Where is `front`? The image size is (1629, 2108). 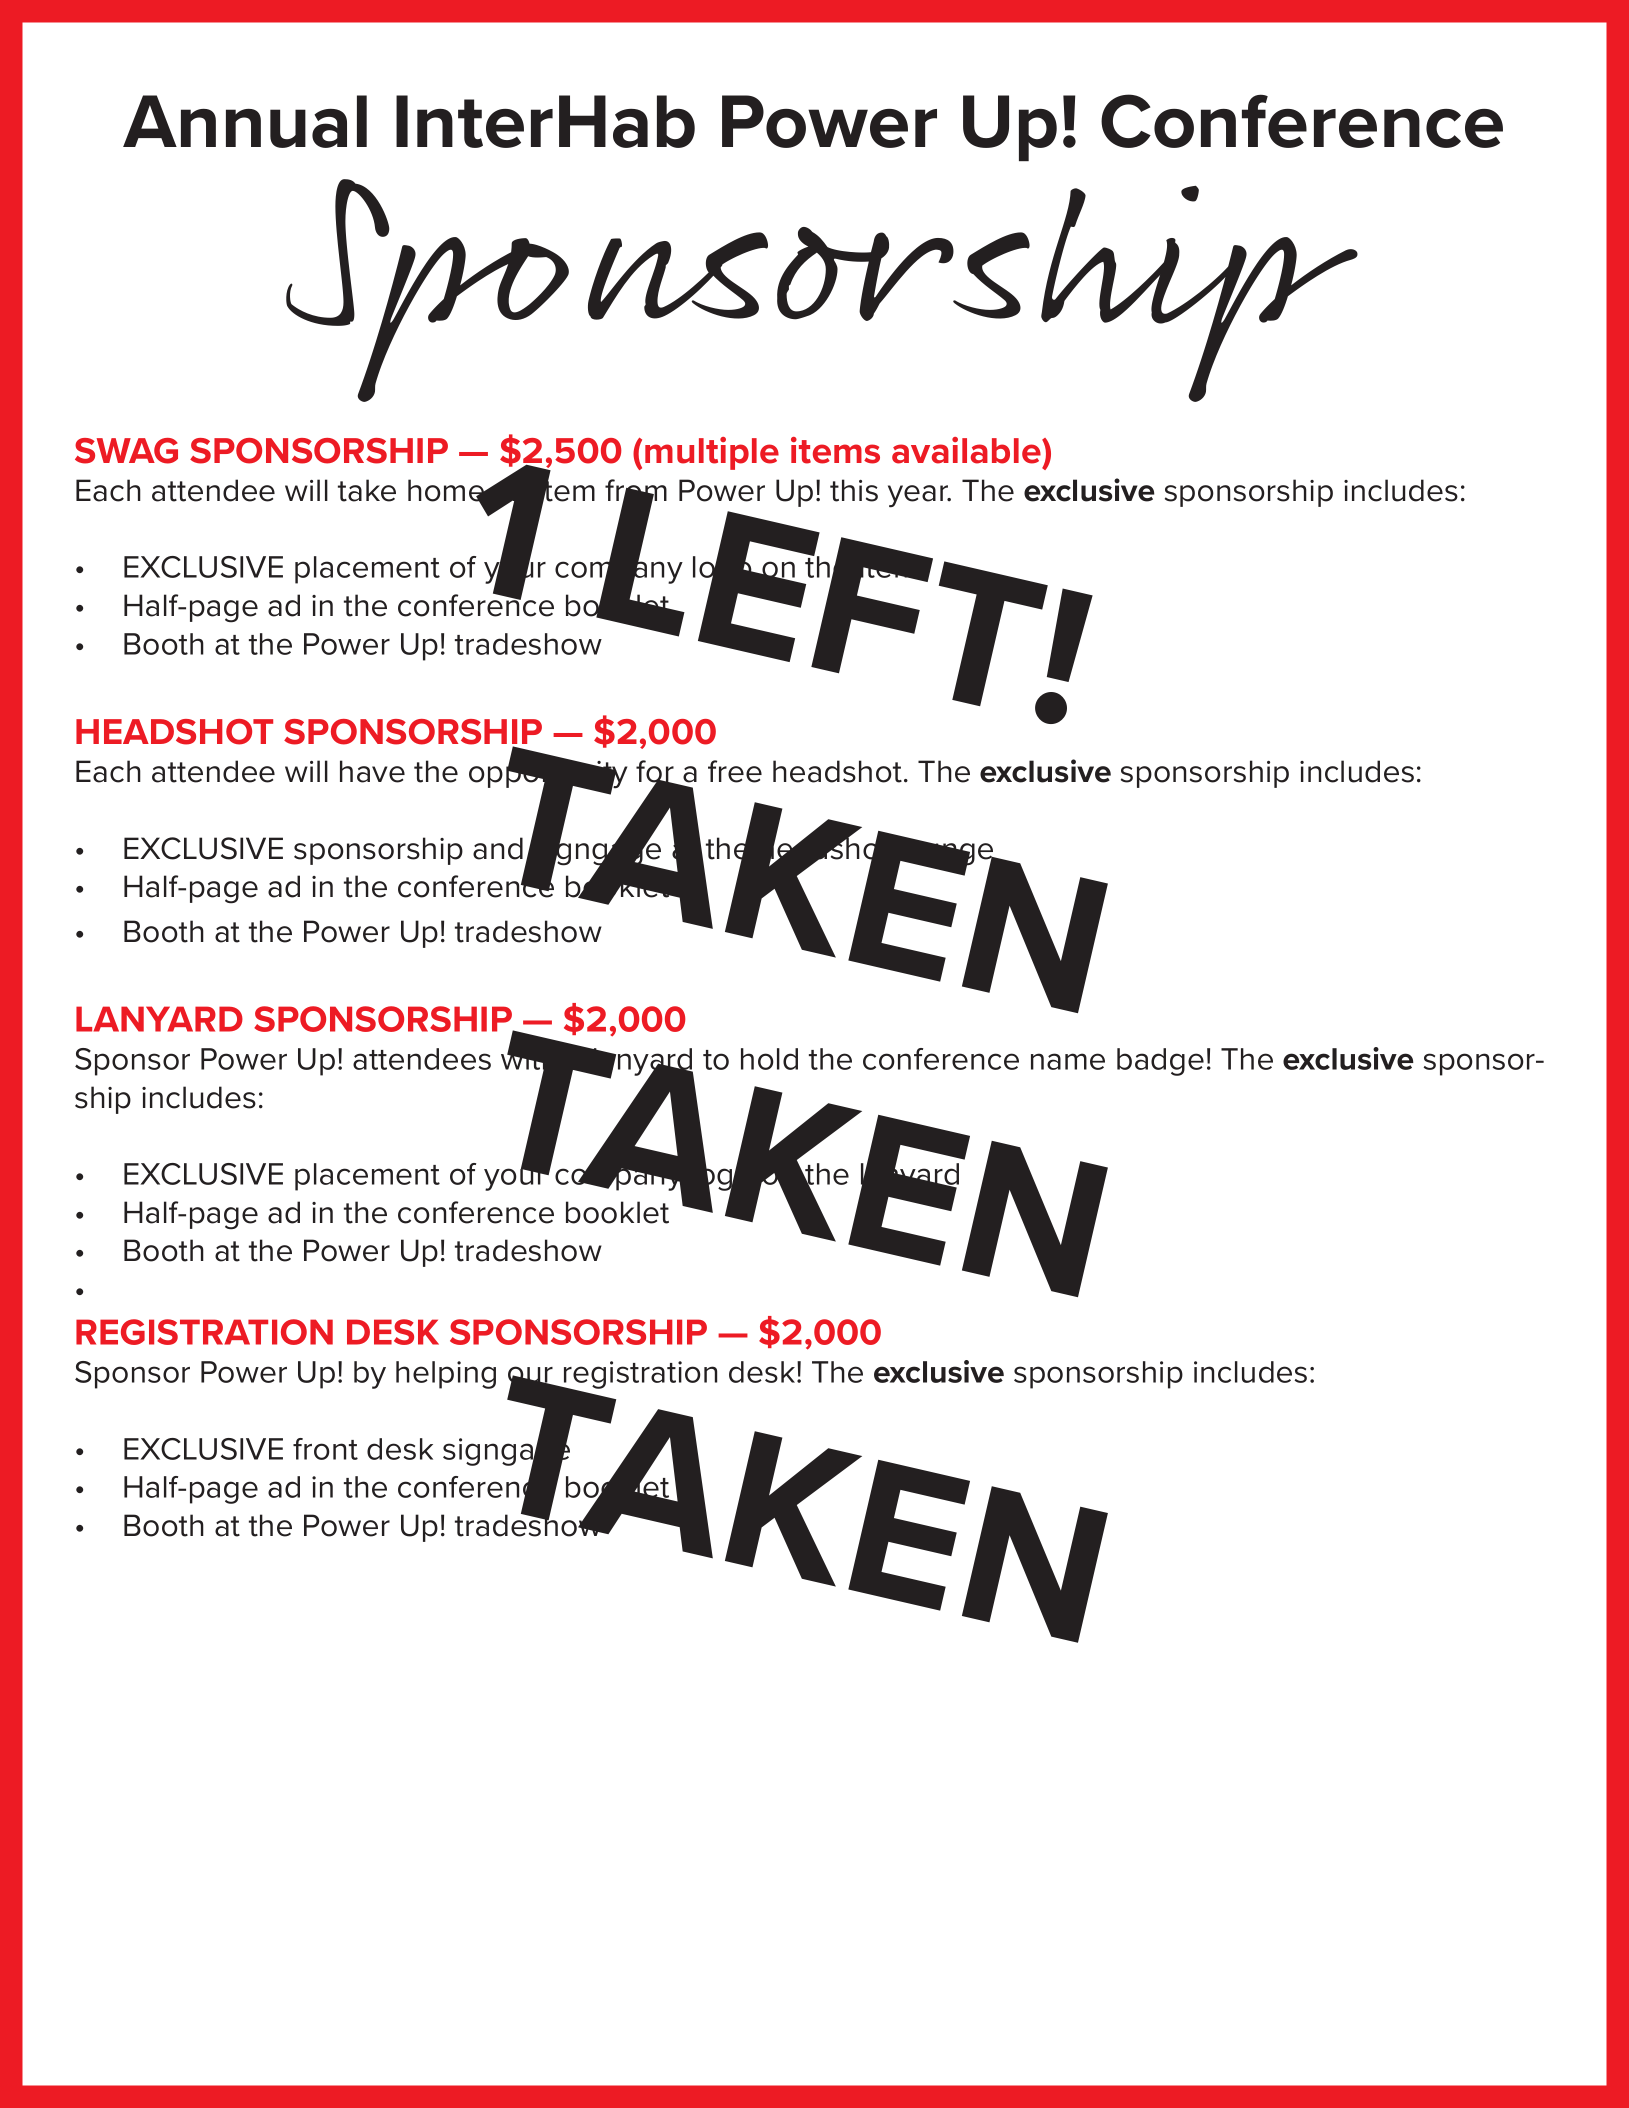 front is located at coordinates (325, 1449).
